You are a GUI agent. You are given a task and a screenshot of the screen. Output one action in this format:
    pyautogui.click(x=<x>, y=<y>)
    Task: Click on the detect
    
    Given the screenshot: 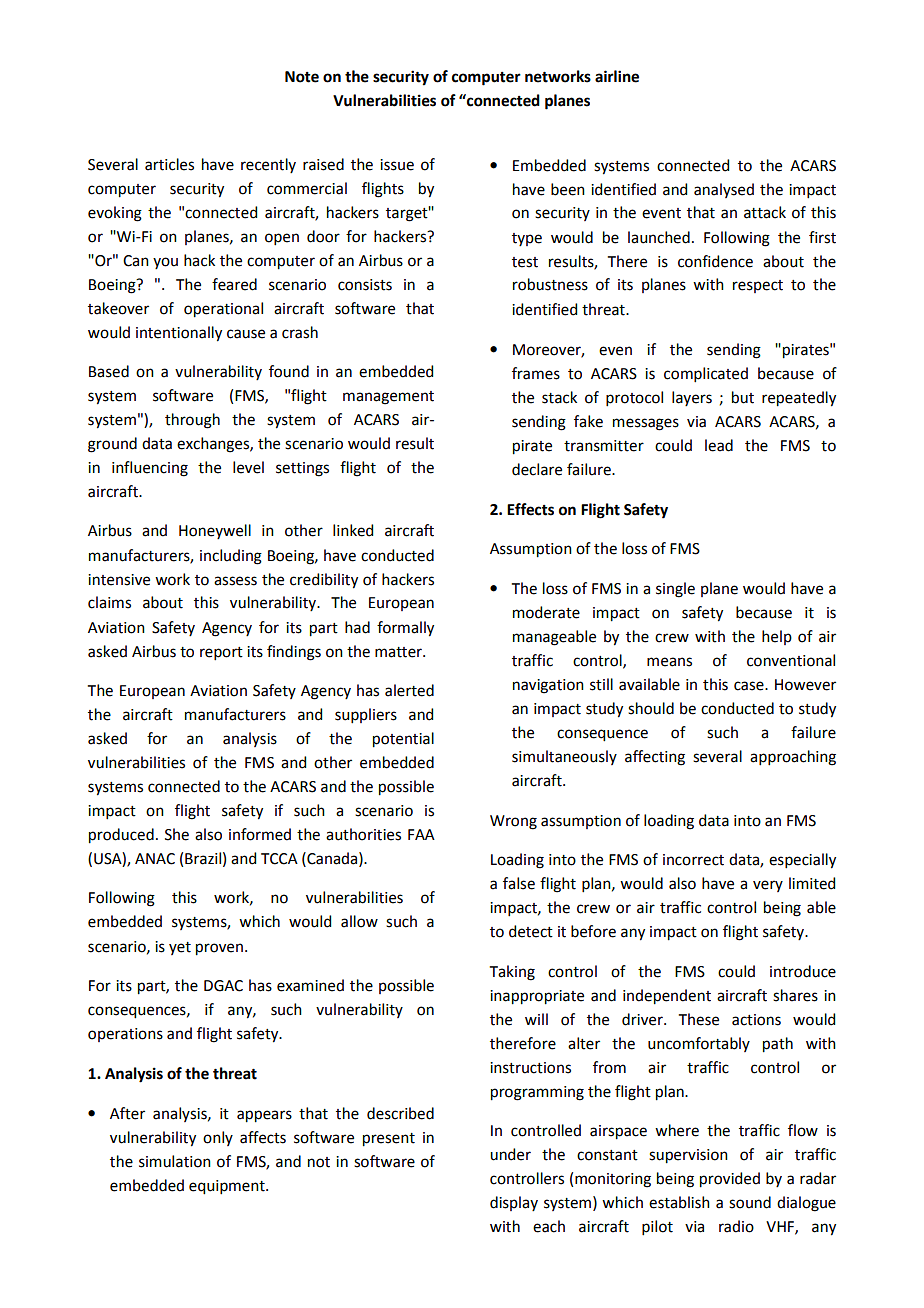 What is the action you would take?
    pyautogui.click(x=531, y=931)
